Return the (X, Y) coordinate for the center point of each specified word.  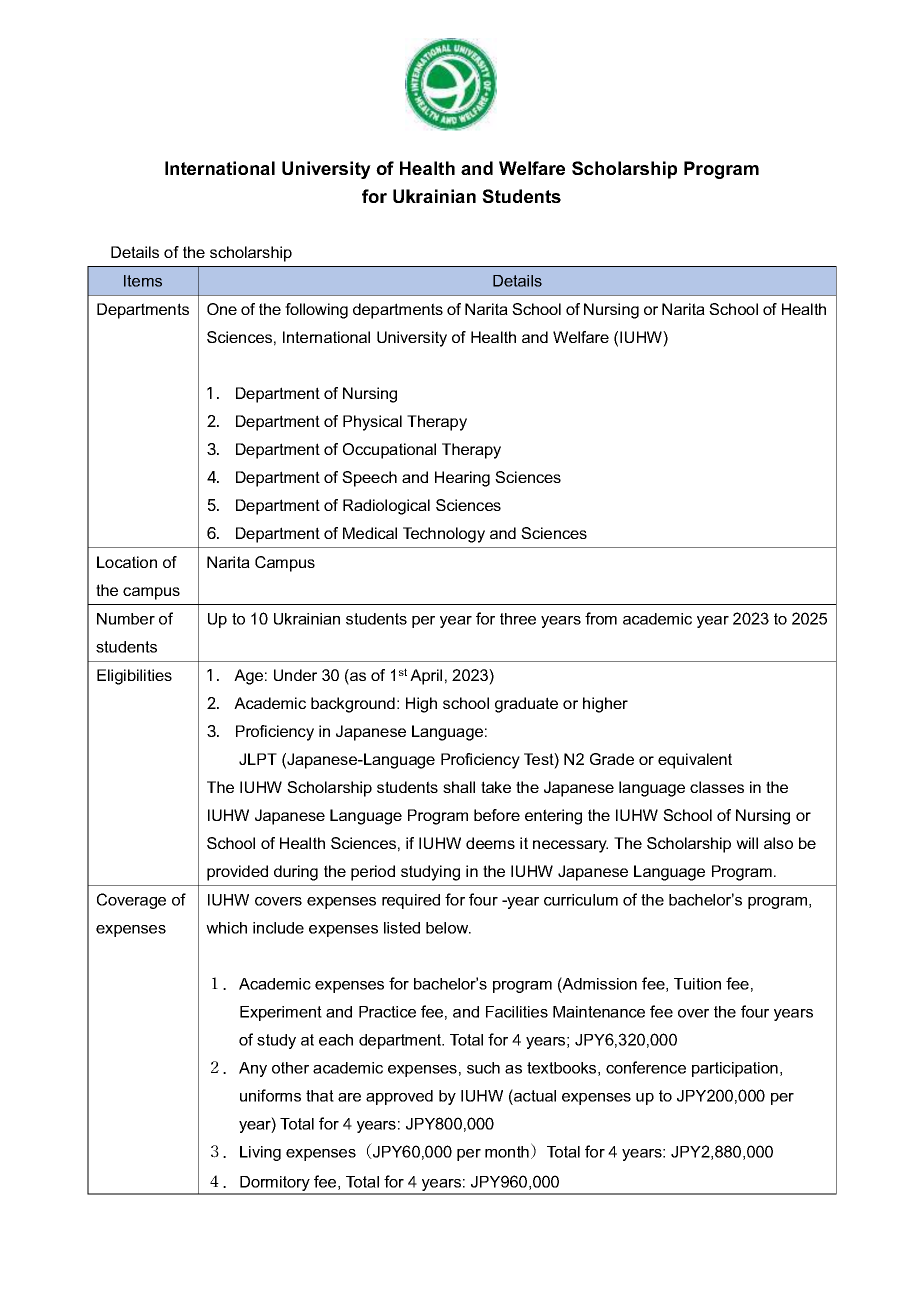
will (747, 843)
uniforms (270, 1095)
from (601, 618)
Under (295, 675)
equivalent (695, 761)
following (316, 311)
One (222, 309)
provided (237, 873)
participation (735, 1069)
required (411, 901)
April (426, 677)
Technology (444, 535)
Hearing (462, 479)
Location (127, 562)
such (483, 1068)
